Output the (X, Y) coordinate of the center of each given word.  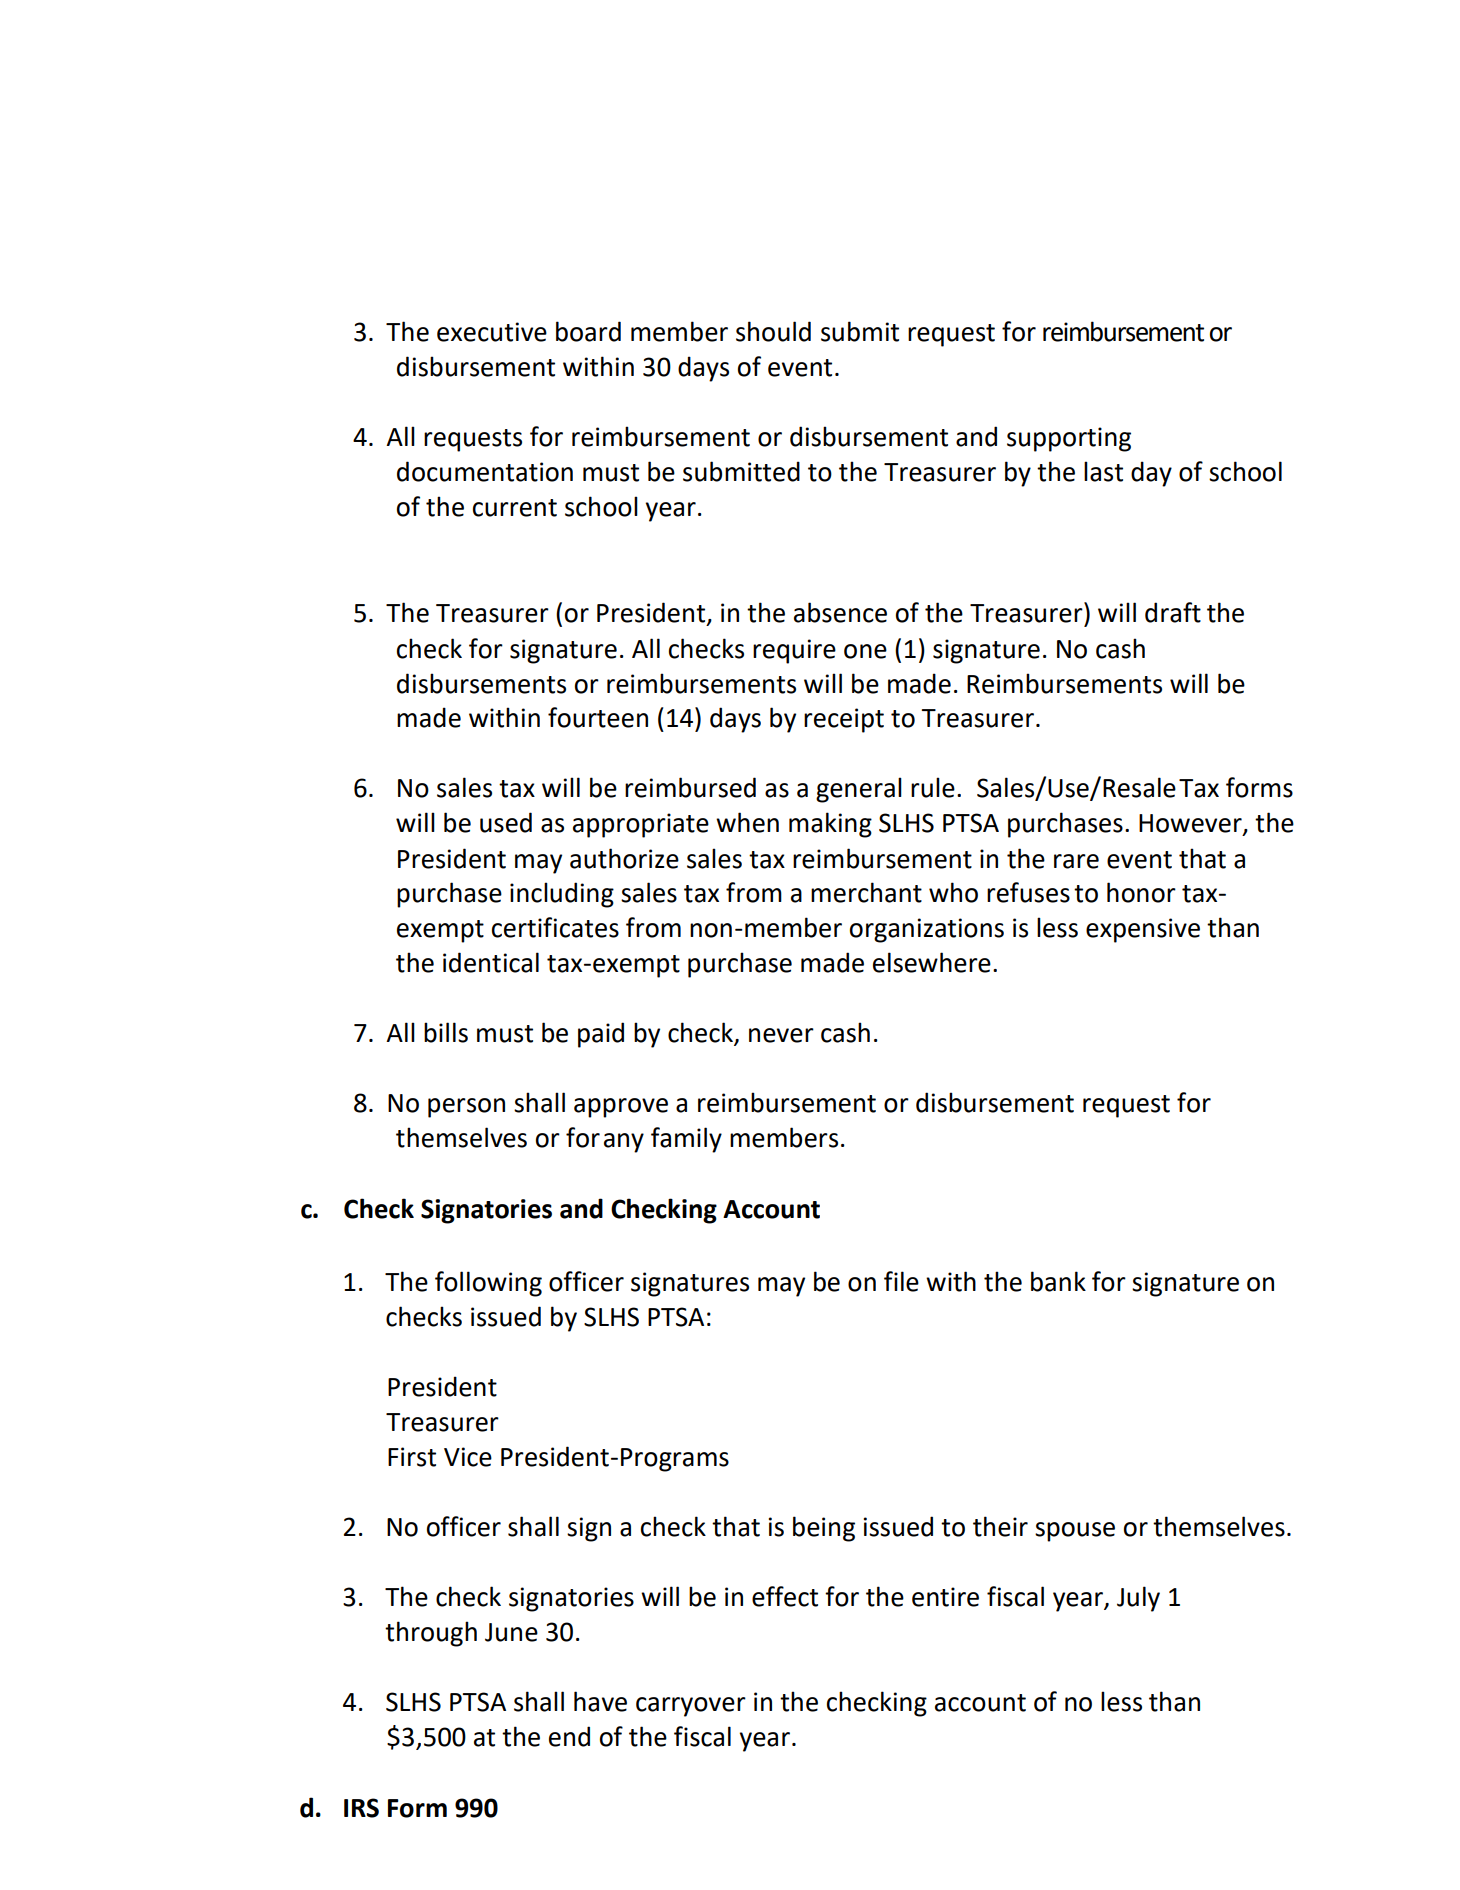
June (511, 1632)
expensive (1143, 930)
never (781, 1035)
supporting (1069, 439)
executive (492, 332)
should (773, 331)
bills (446, 1032)
